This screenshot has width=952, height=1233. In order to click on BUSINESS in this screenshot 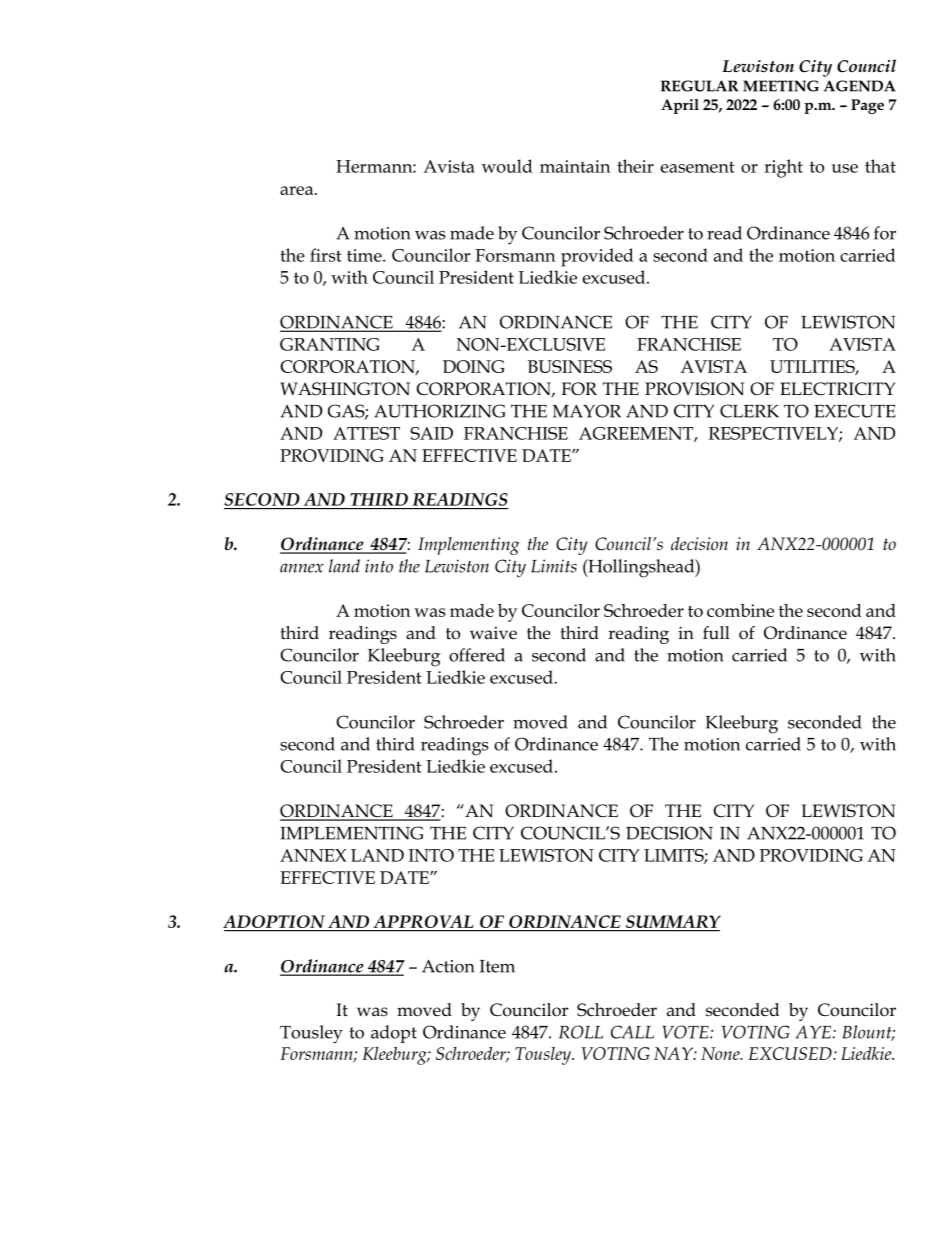, I will do `click(570, 366)`.
